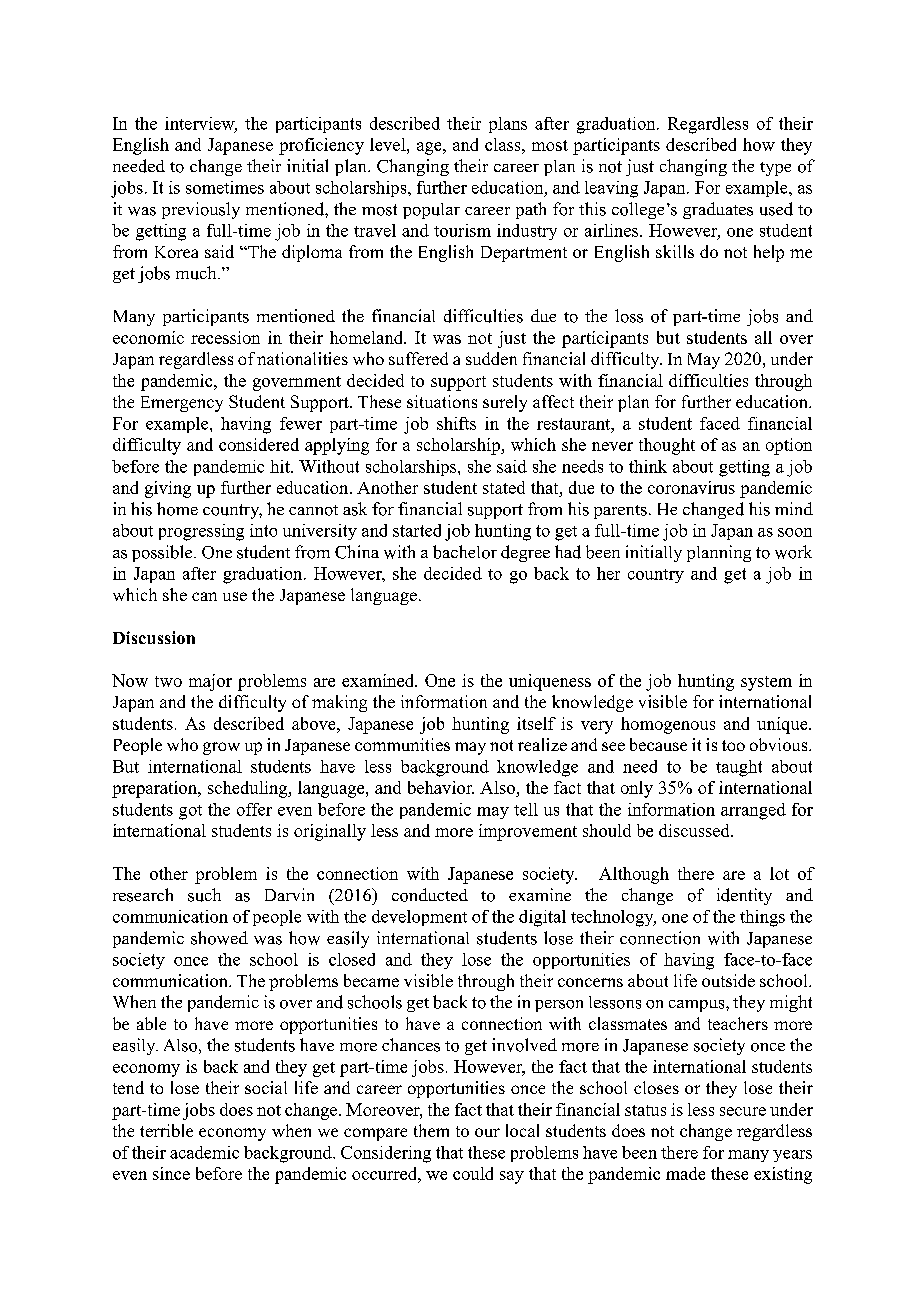 The image size is (924, 1308). What do you see at coordinates (204, 1152) in the page?
I see `academic` at bounding box center [204, 1152].
